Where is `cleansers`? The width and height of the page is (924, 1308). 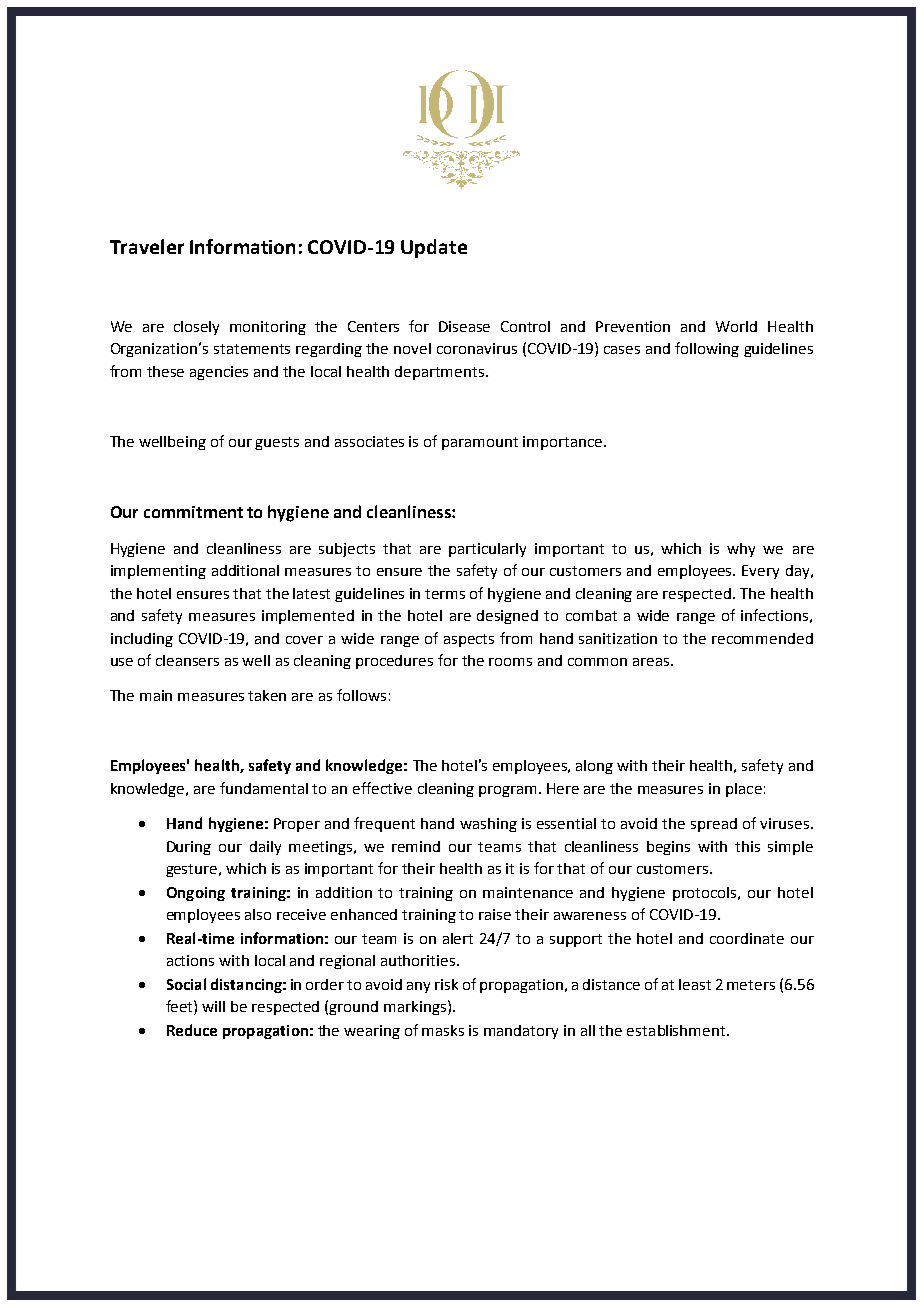
cleansers is located at coordinates (187, 660).
